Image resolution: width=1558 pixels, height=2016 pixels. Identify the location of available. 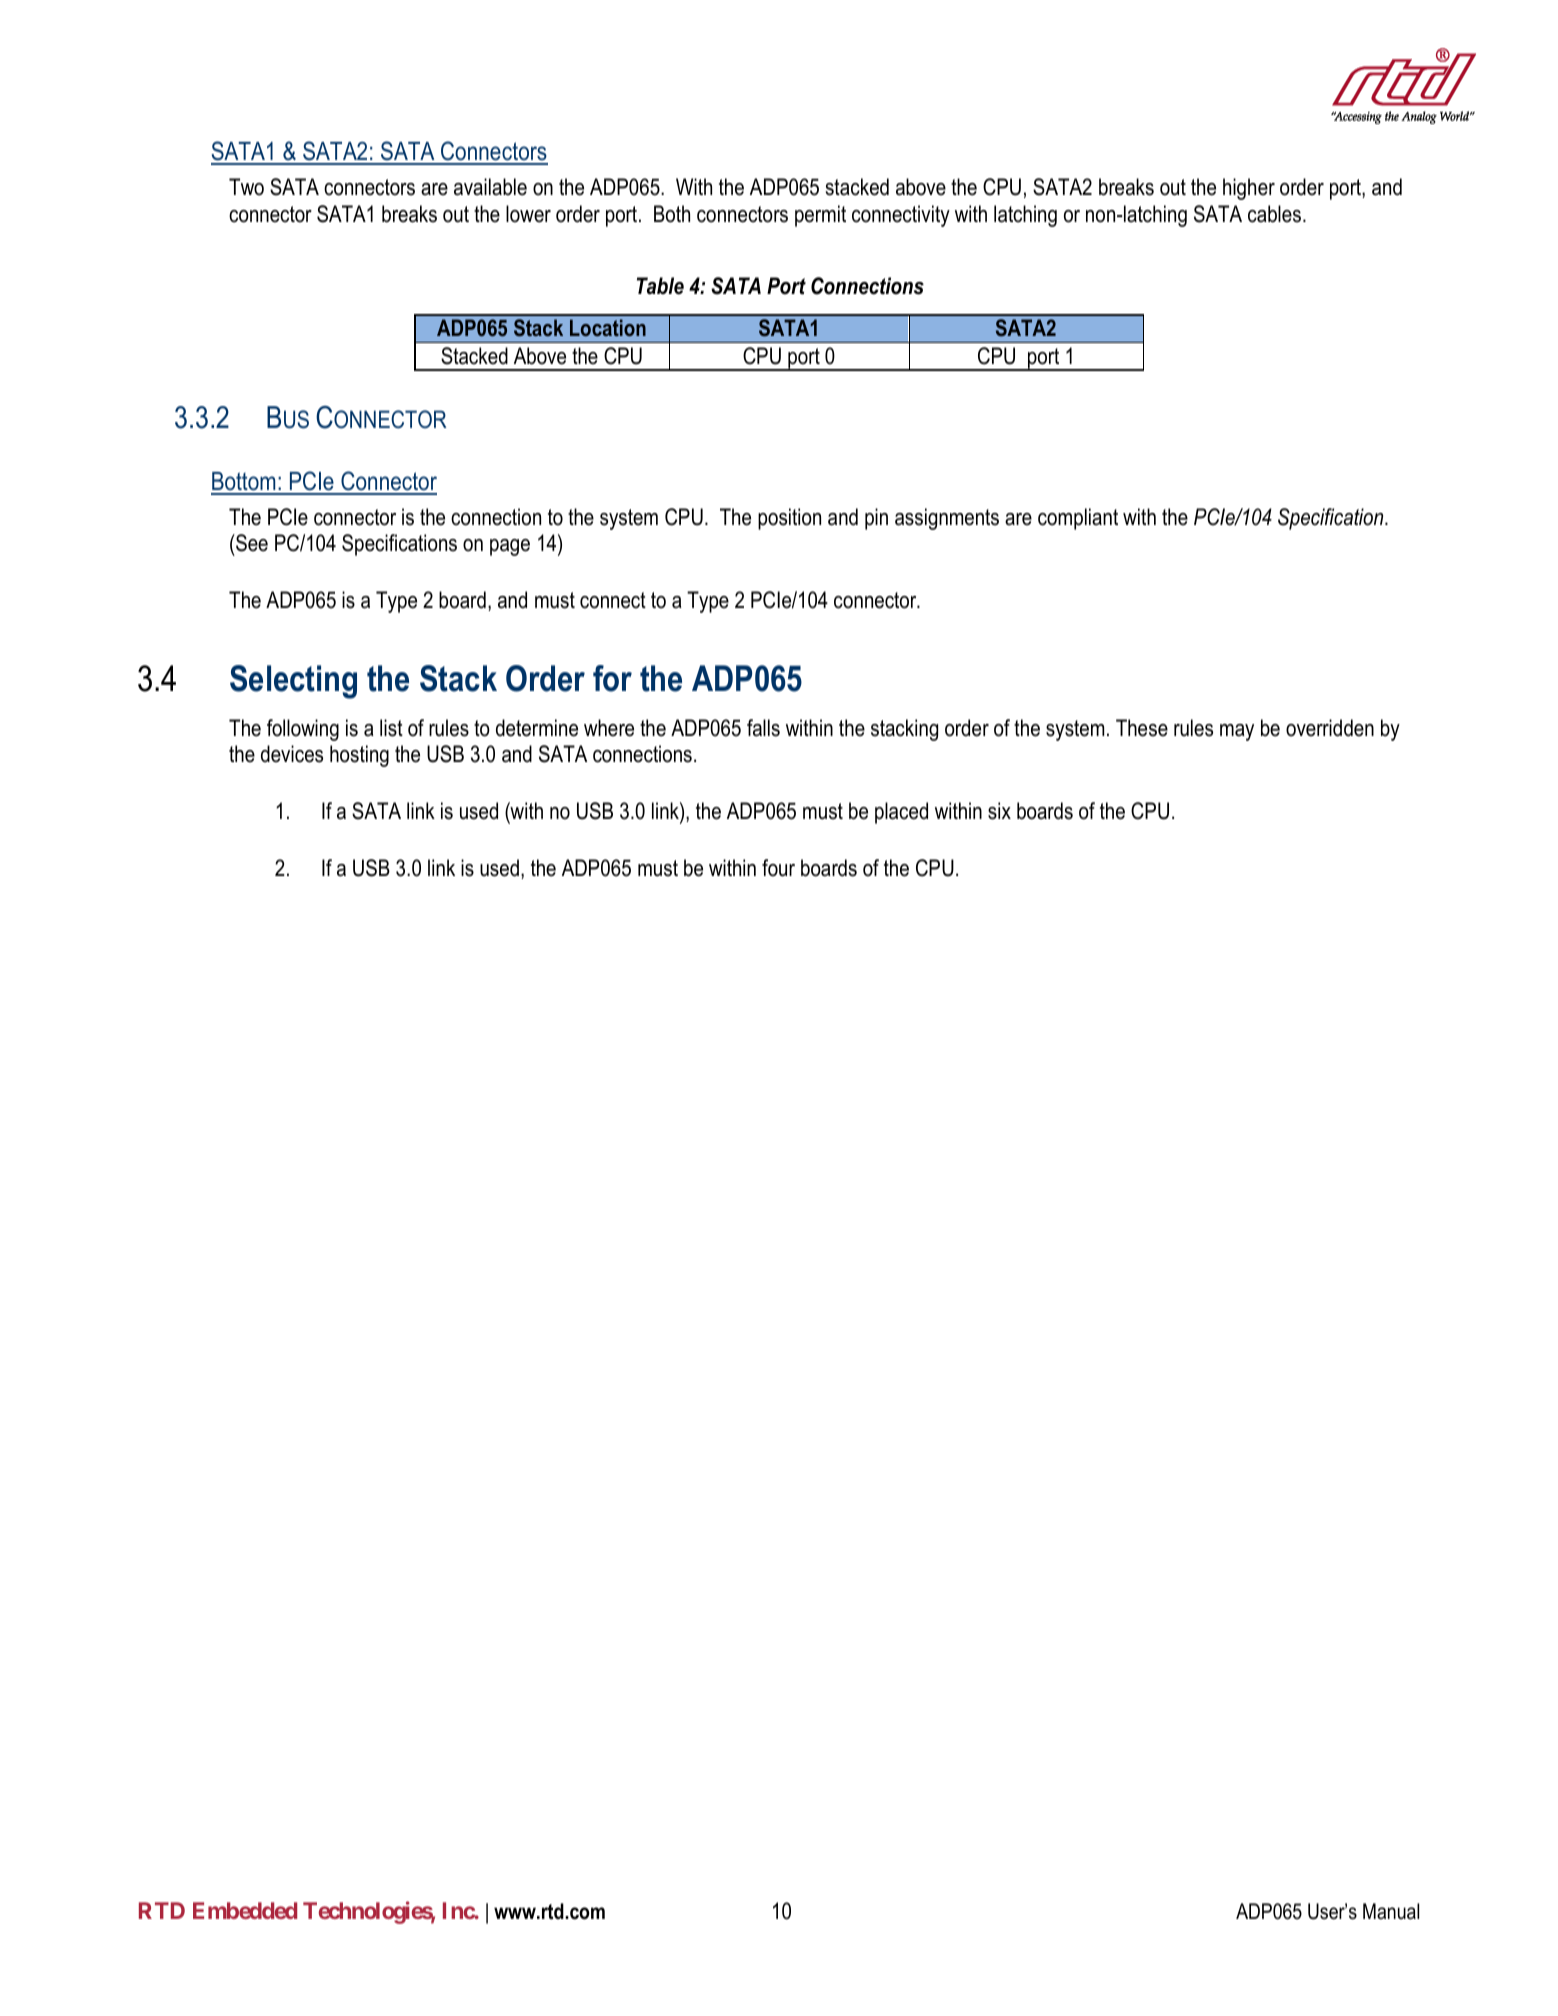
(490, 187).
